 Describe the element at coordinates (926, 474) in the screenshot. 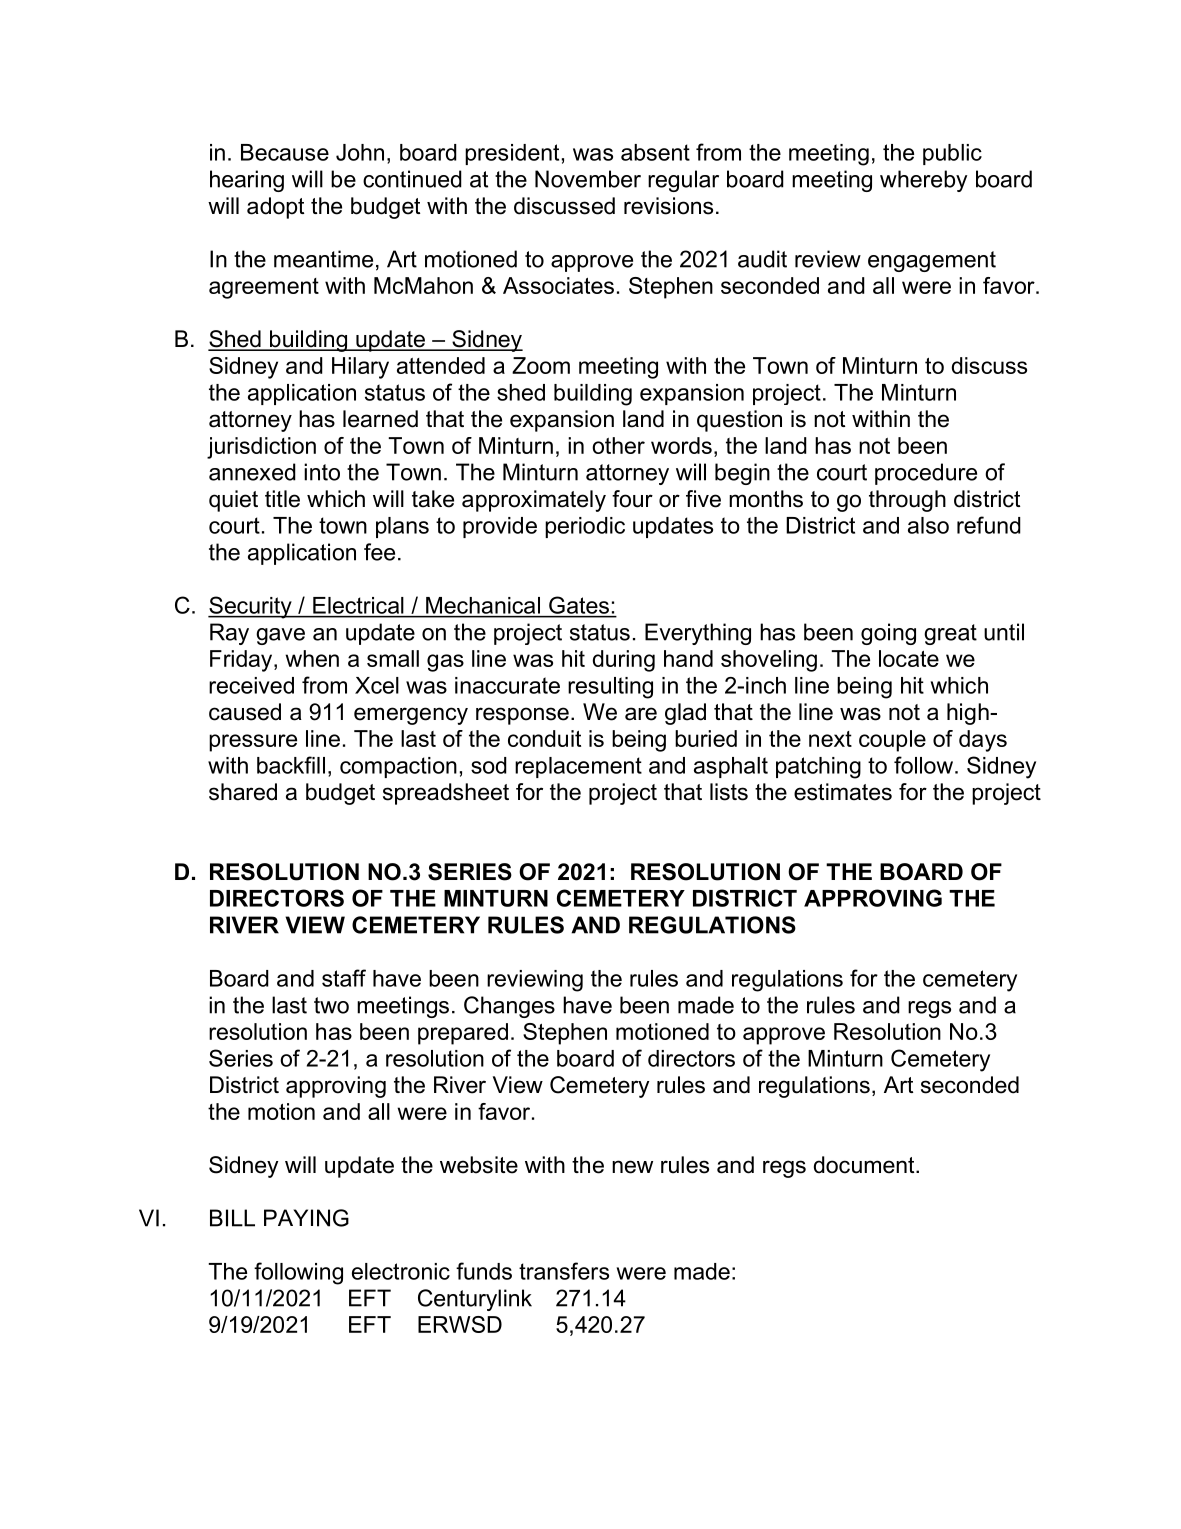

I see `procedure` at that location.
